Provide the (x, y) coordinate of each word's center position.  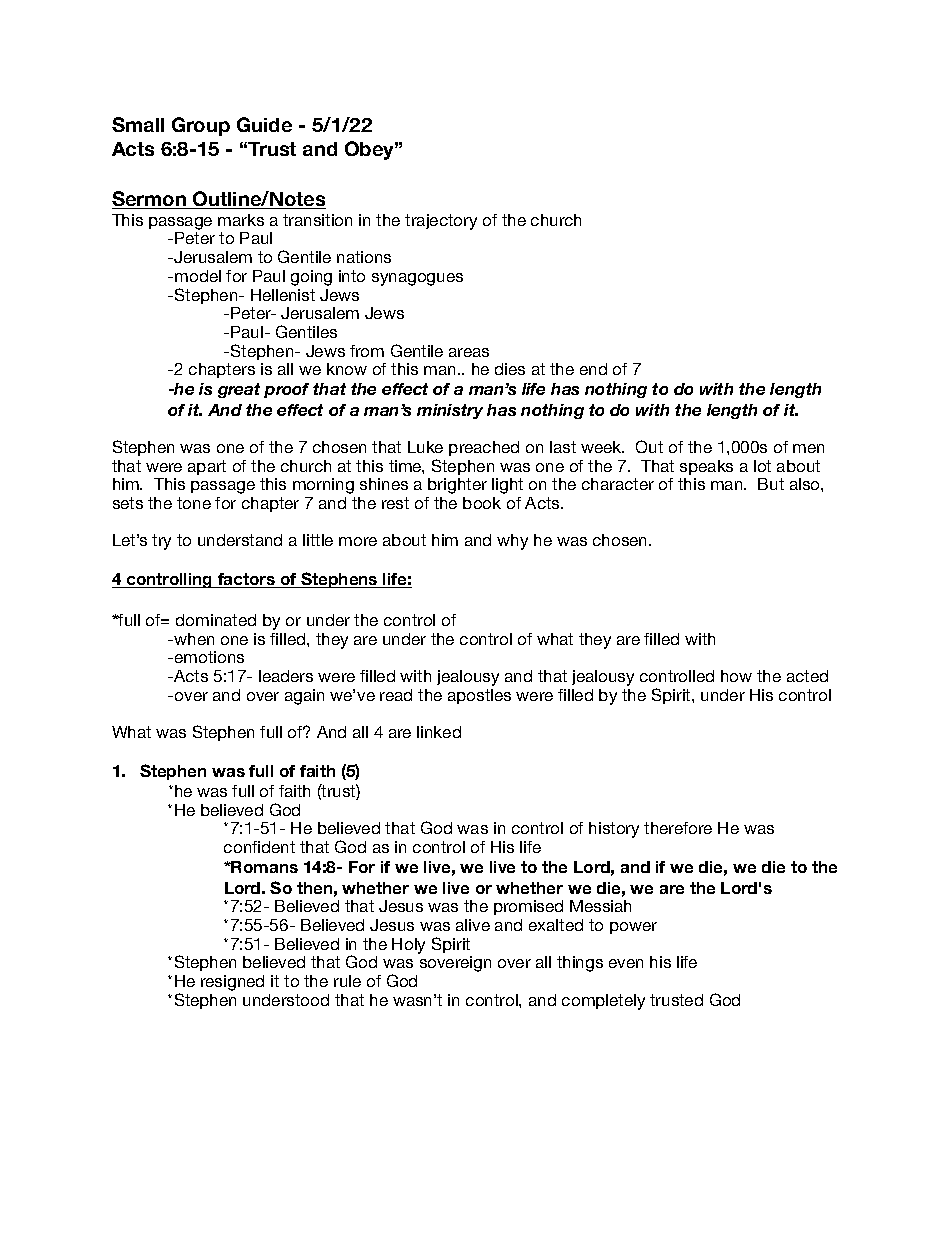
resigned (232, 983)
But (771, 484)
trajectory (441, 222)
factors (247, 580)
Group (201, 126)
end (593, 369)
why (512, 542)
